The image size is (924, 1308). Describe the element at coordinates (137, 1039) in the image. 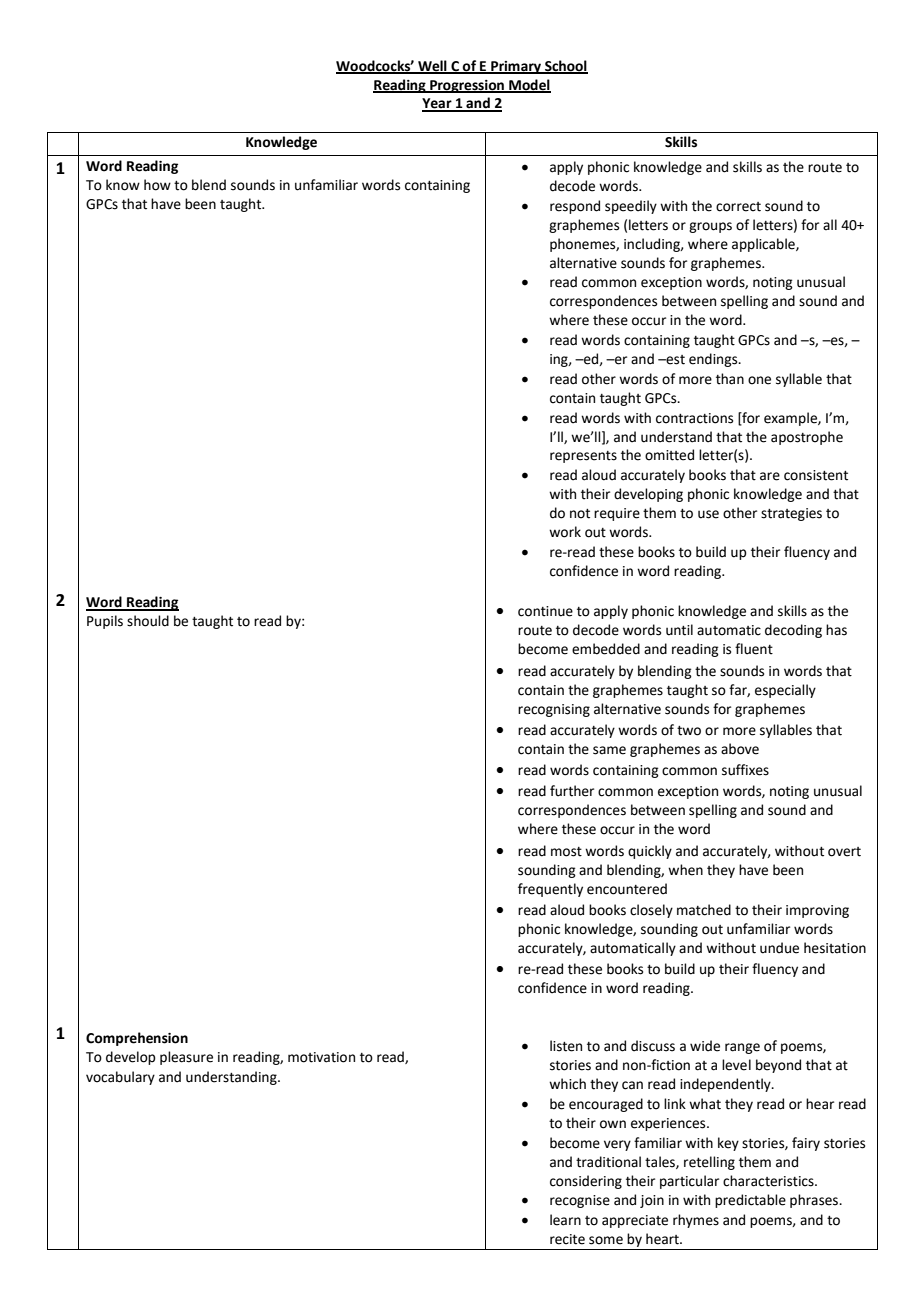

I see `Comprehension` at that location.
